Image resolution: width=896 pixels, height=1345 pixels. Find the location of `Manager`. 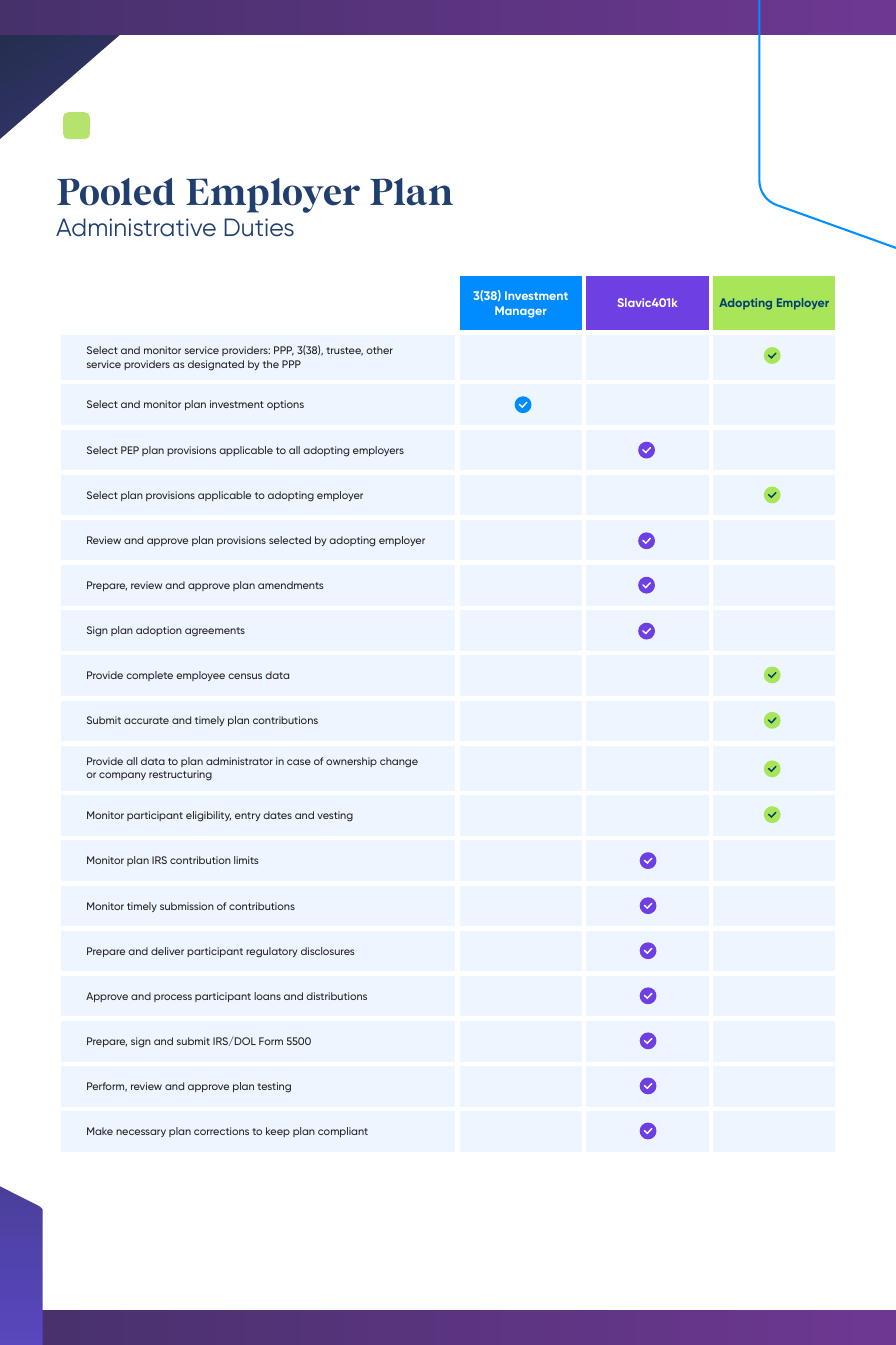

Manager is located at coordinates (521, 312).
